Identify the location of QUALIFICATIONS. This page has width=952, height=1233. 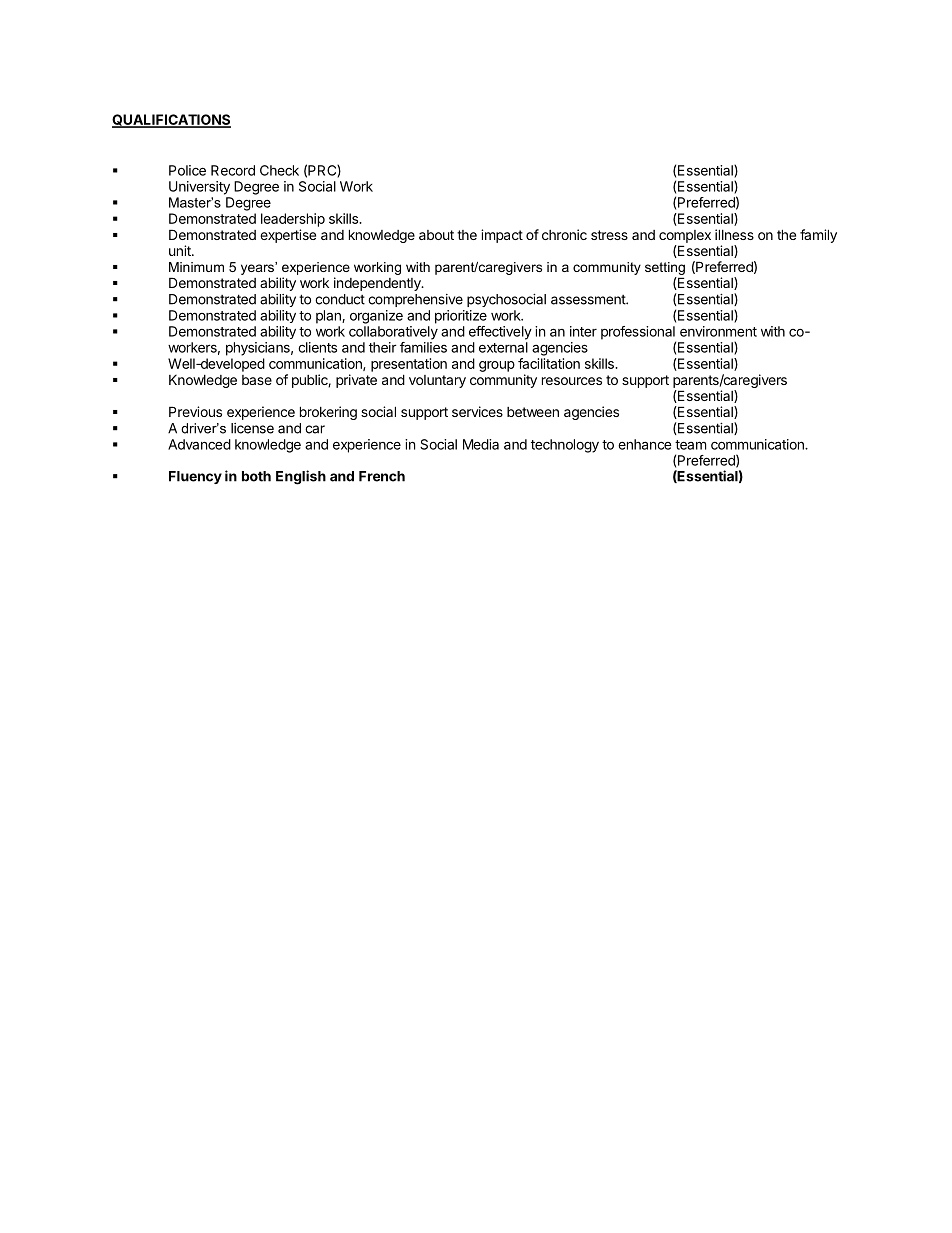
(171, 121).
